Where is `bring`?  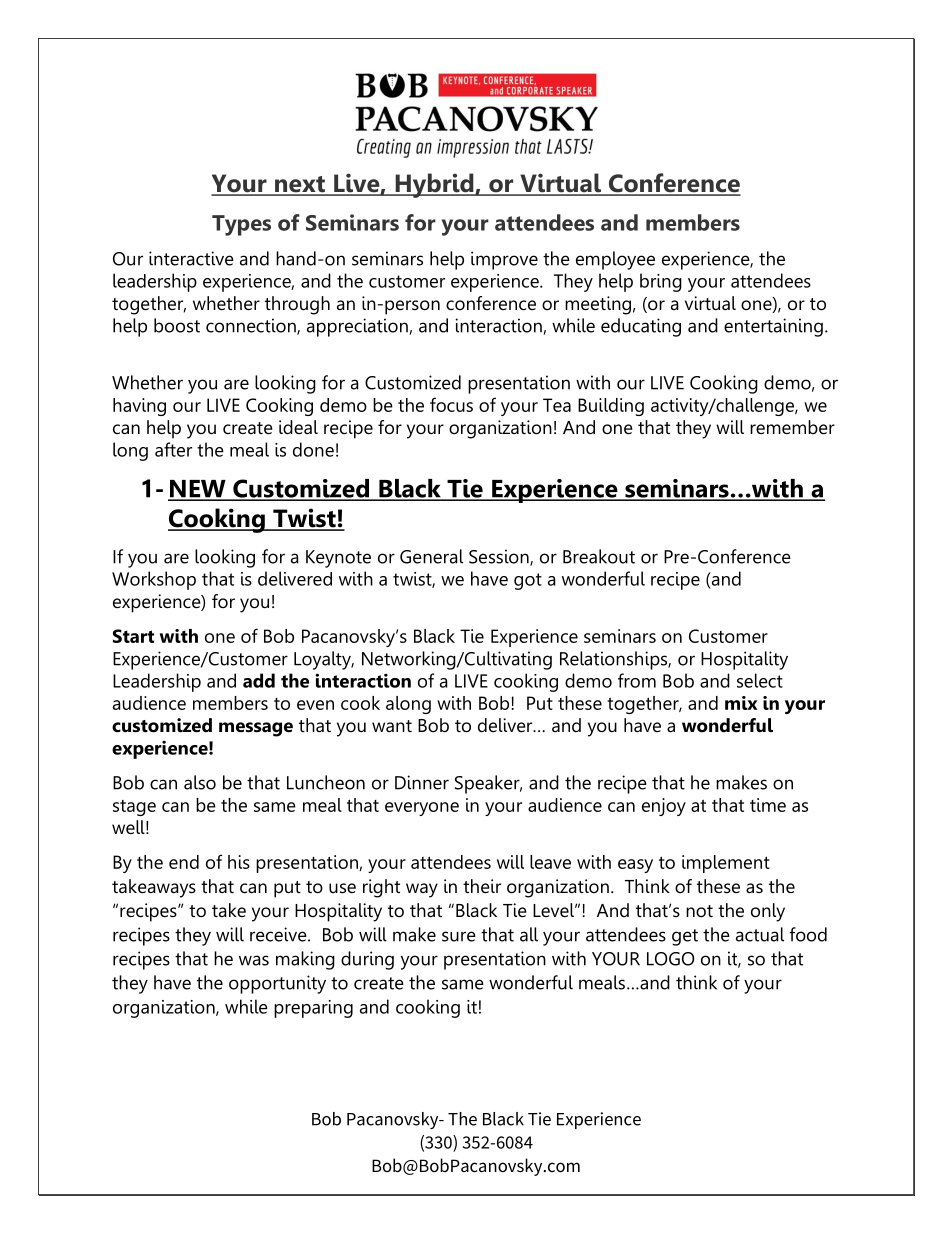 bring is located at coordinates (661, 282).
